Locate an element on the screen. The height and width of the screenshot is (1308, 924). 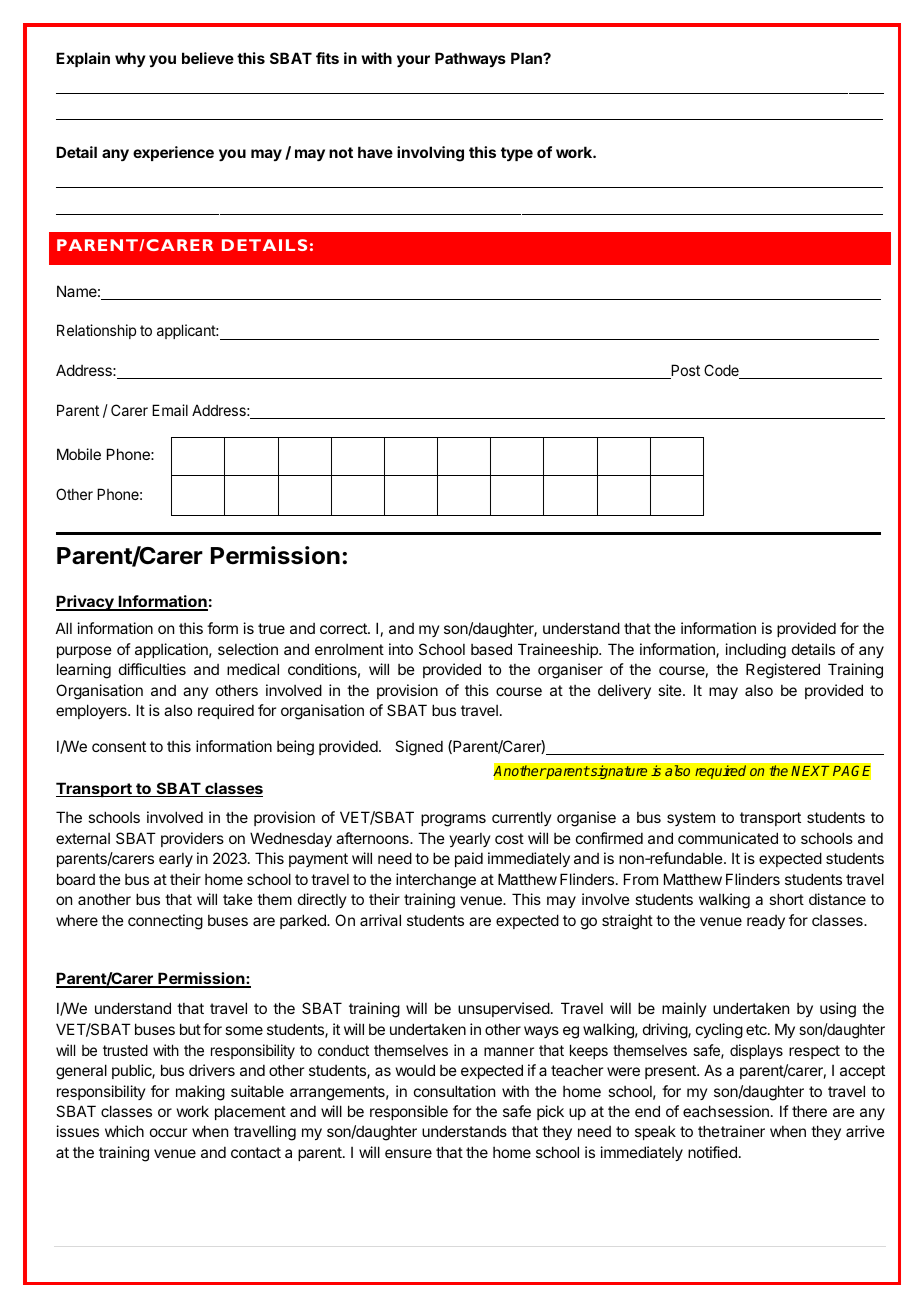
your is located at coordinates (413, 61).
